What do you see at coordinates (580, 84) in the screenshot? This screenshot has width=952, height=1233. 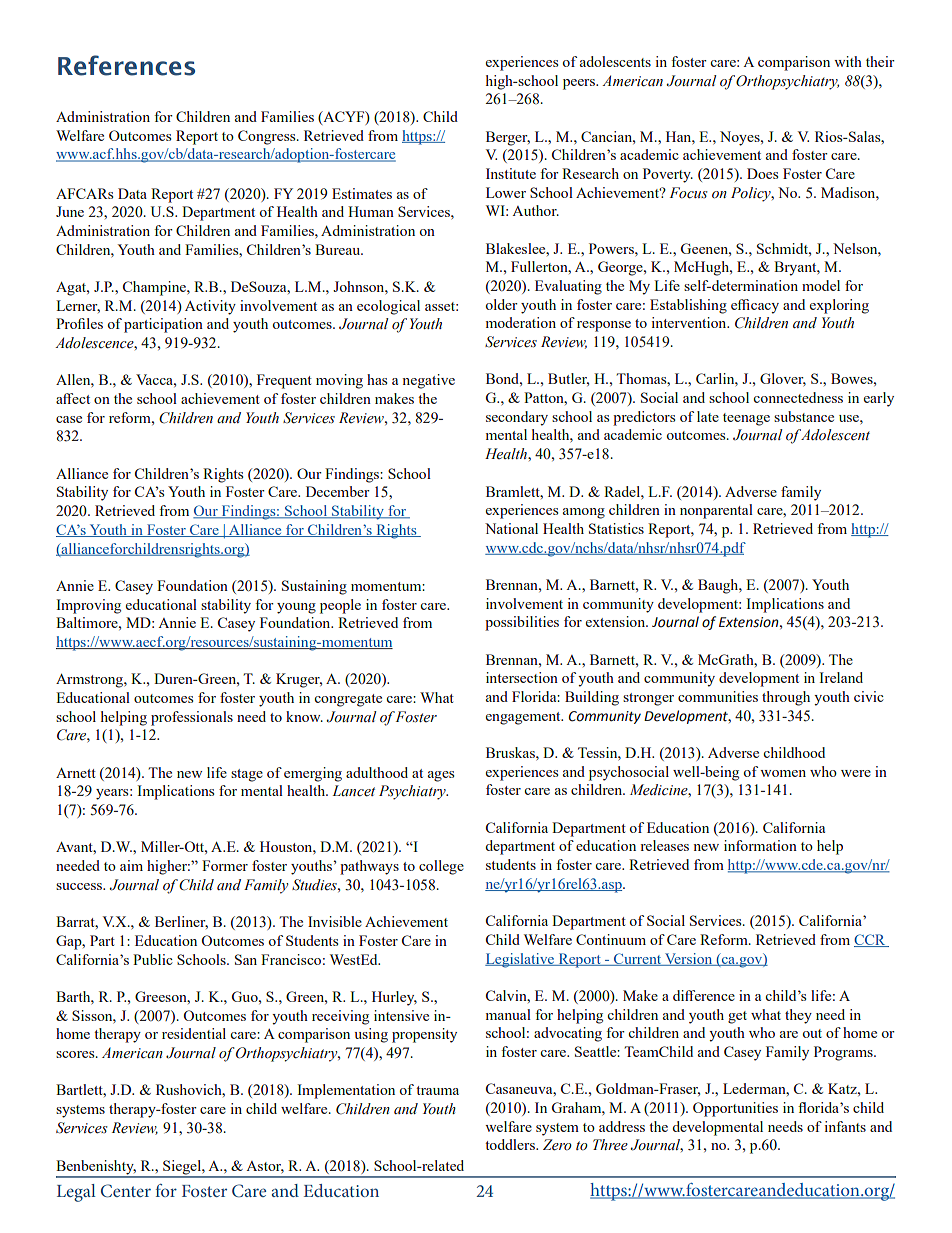 I see `peers` at bounding box center [580, 84].
